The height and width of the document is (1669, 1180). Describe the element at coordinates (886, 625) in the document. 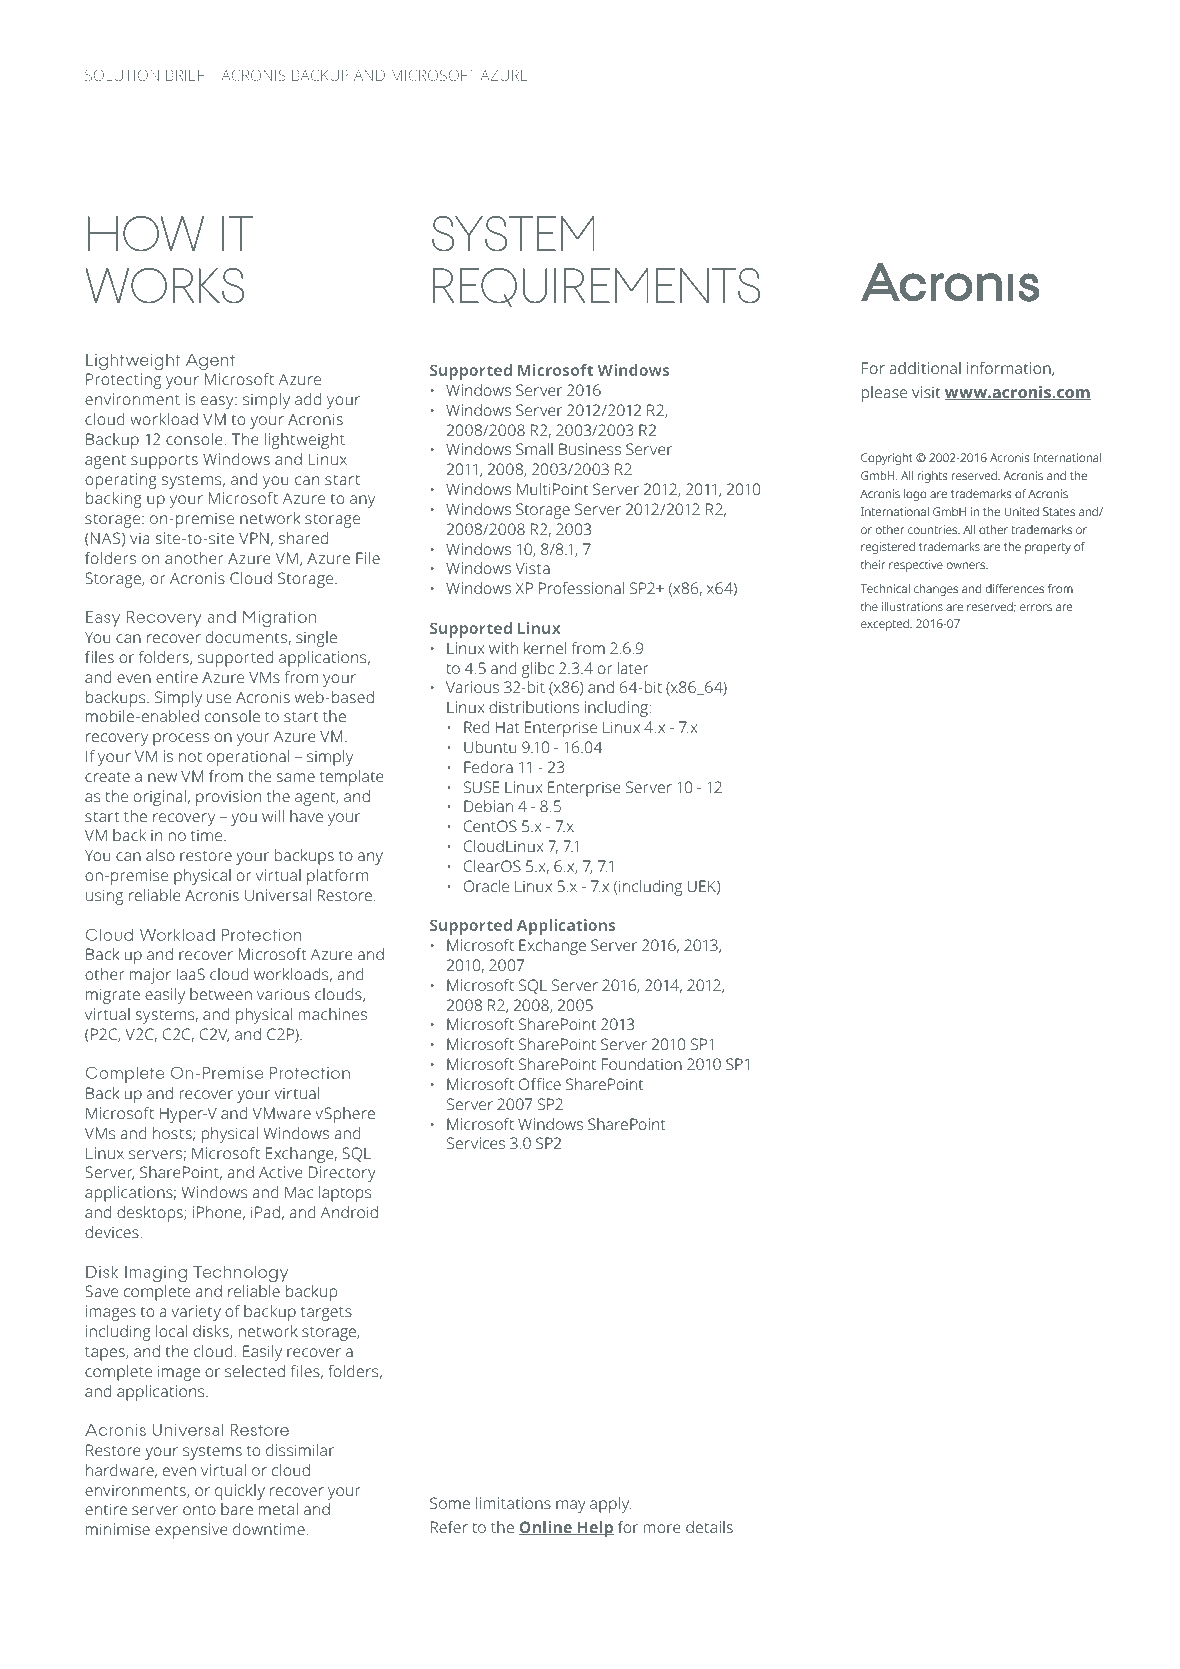

I see `excepted` at that location.
